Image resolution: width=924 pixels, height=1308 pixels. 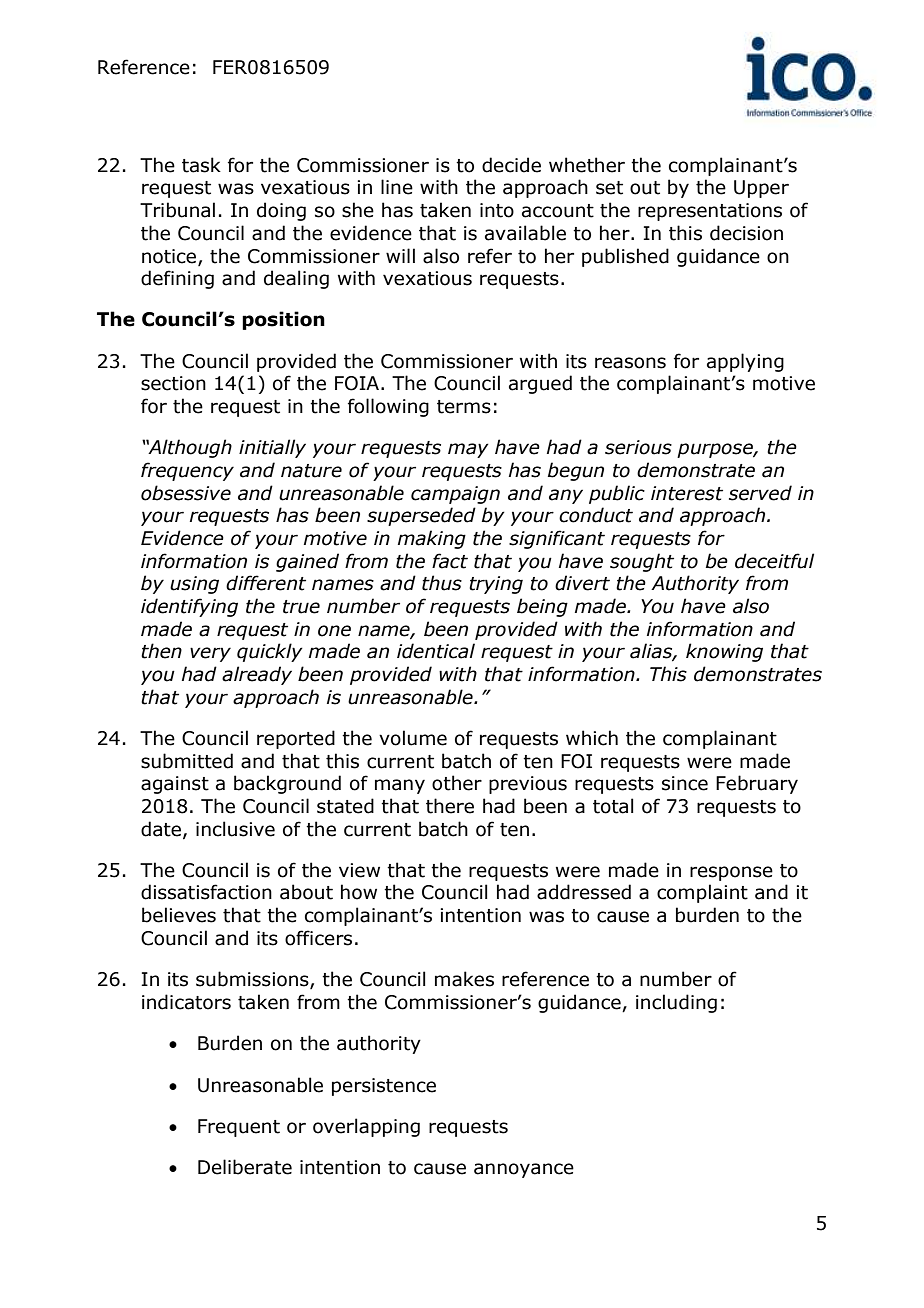 What do you see at coordinates (497, 210) in the screenshot?
I see `into` at bounding box center [497, 210].
